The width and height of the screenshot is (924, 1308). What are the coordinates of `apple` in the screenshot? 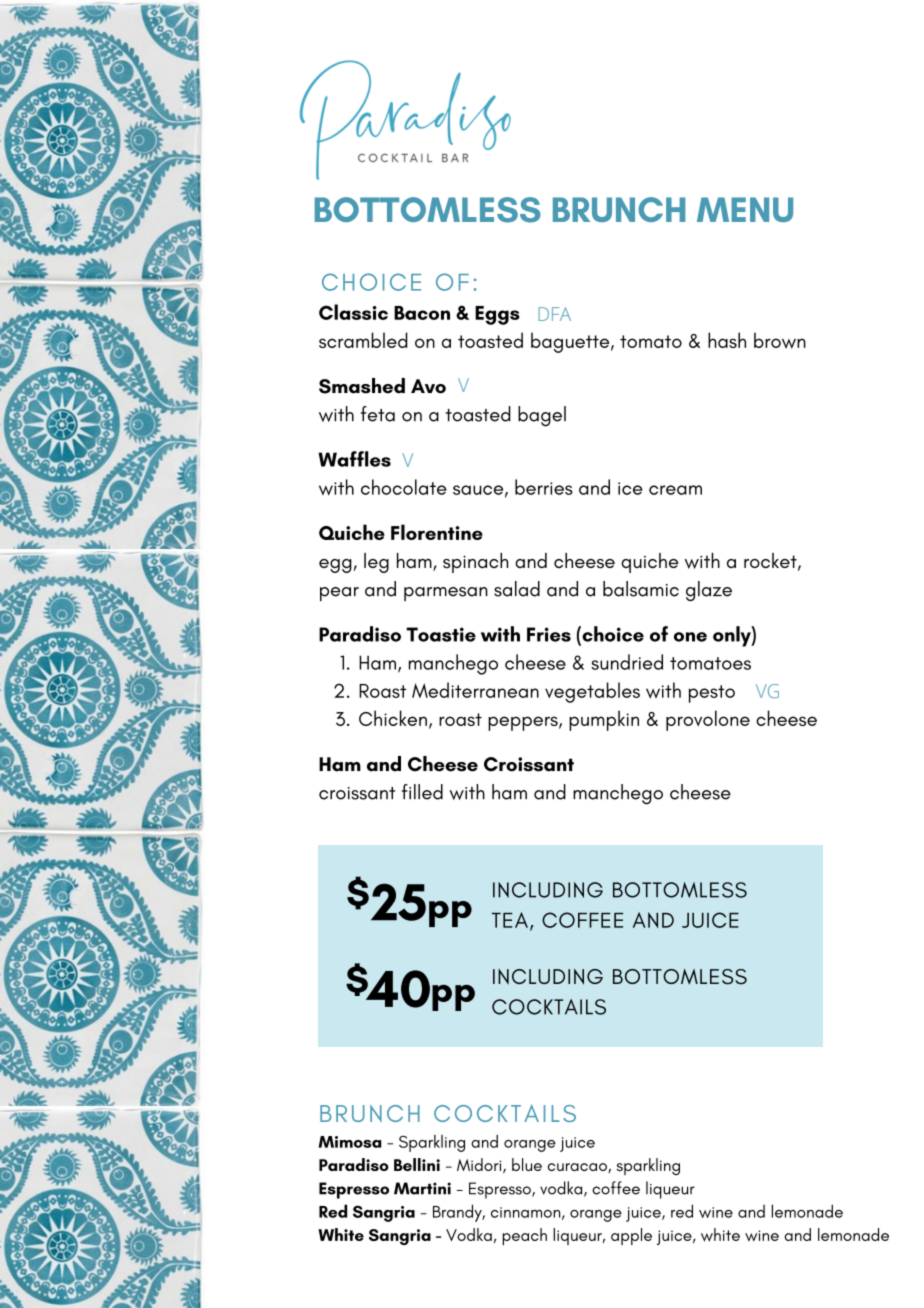 It's located at (631, 1236).
